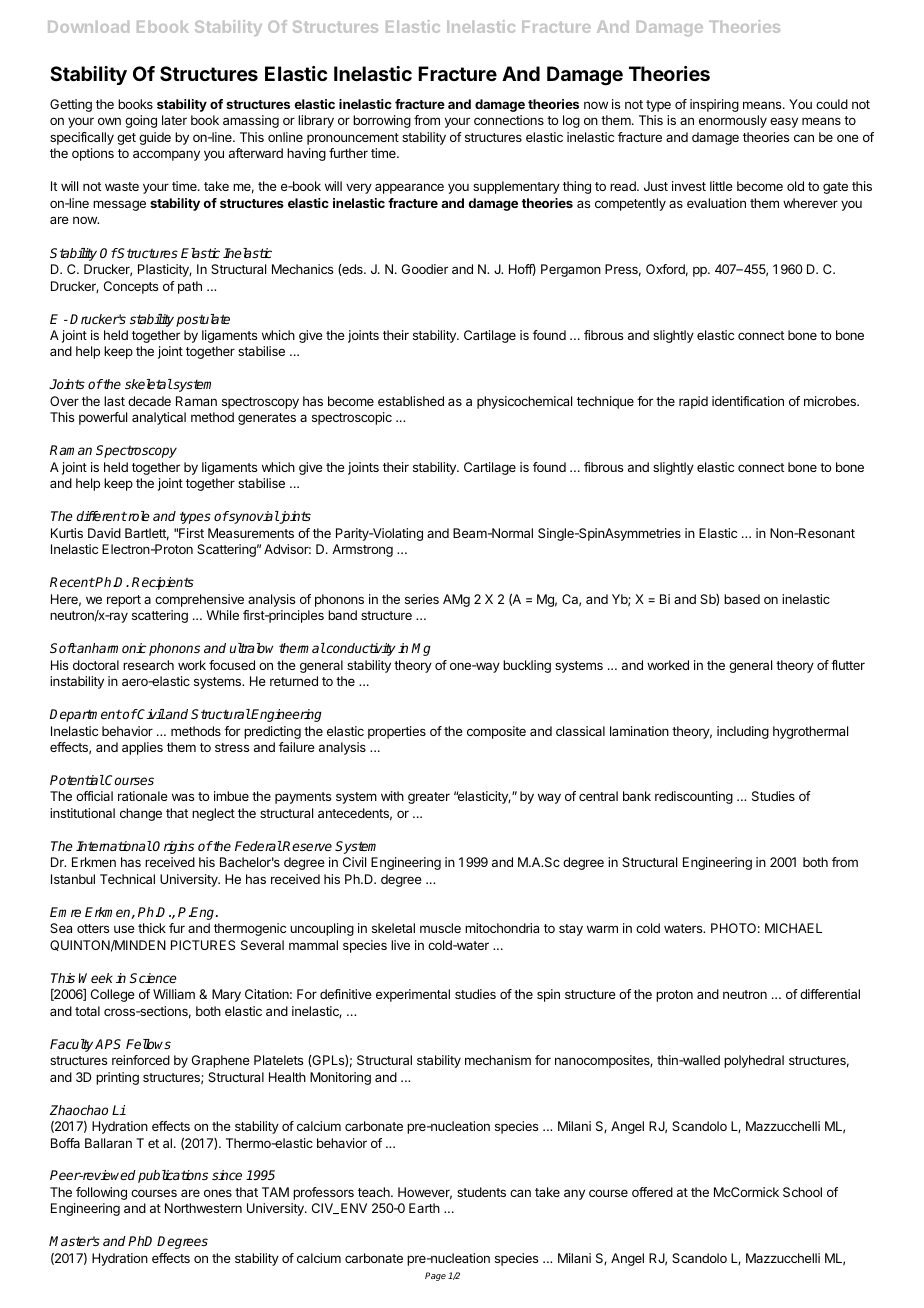 This image has height=1308, width=924. I want to click on research, so click(148, 665).
